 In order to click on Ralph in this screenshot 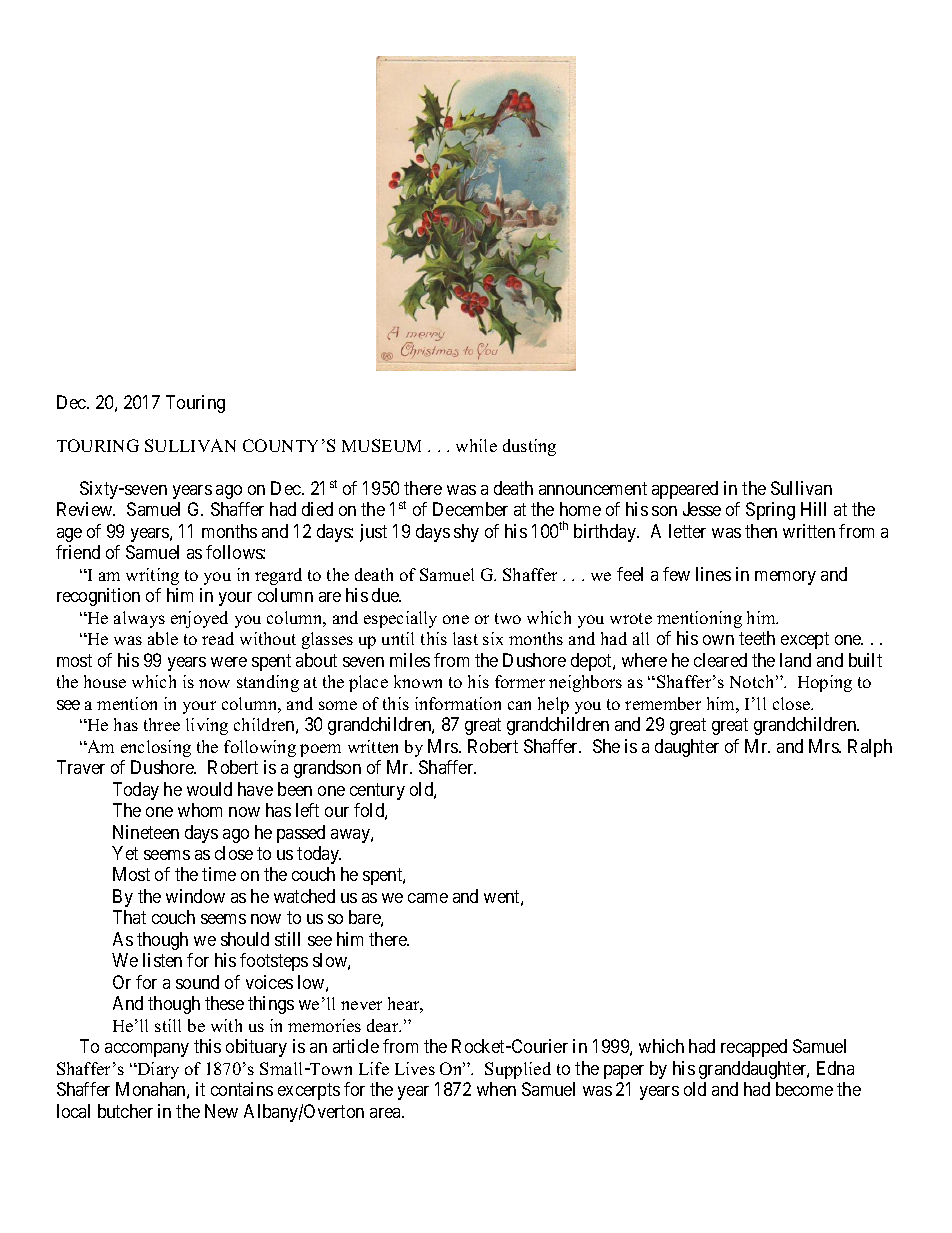, I will do `click(870, 748)`.
